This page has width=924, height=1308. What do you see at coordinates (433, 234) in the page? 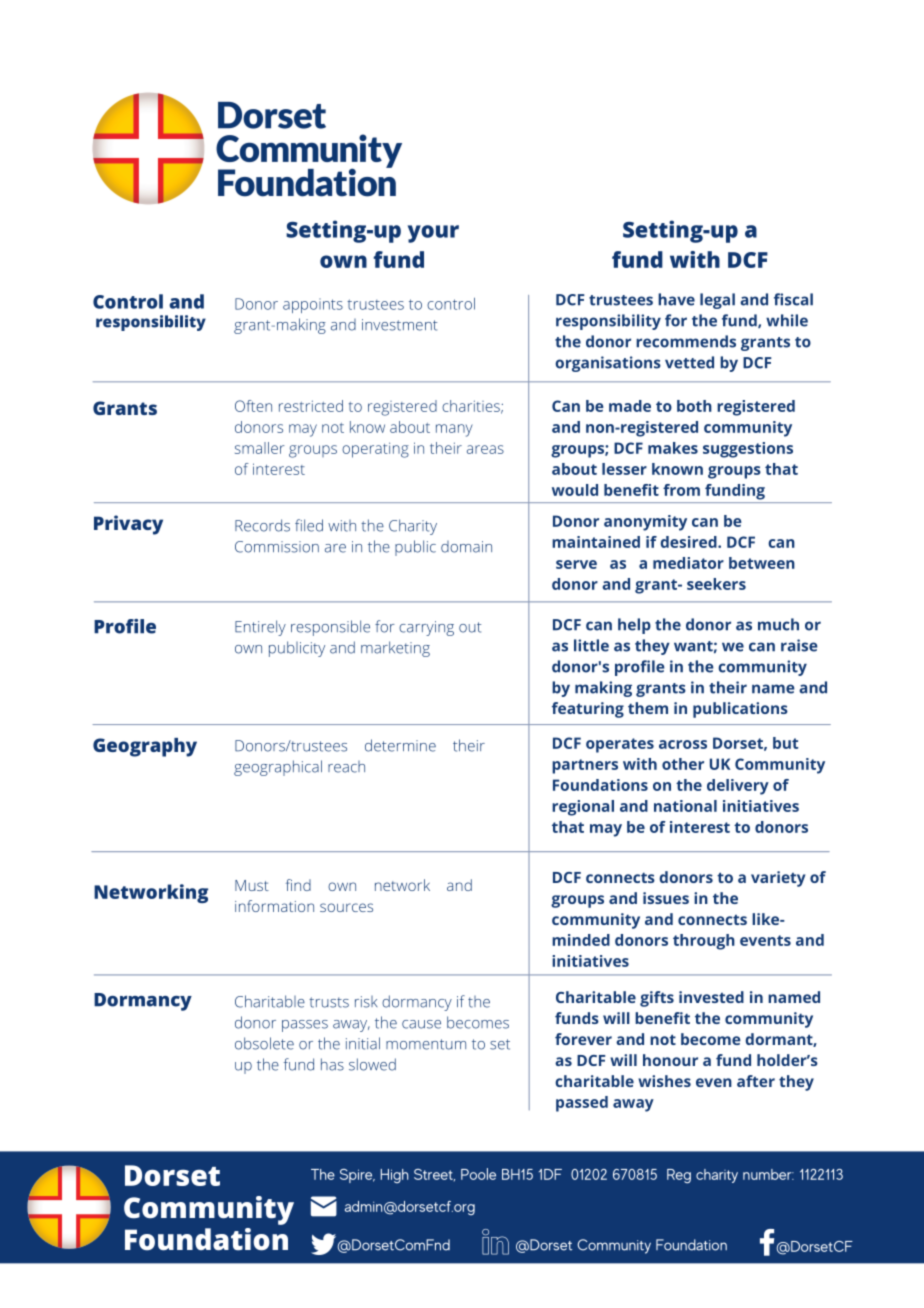
I see `your` at bounding box center [433, 234].
